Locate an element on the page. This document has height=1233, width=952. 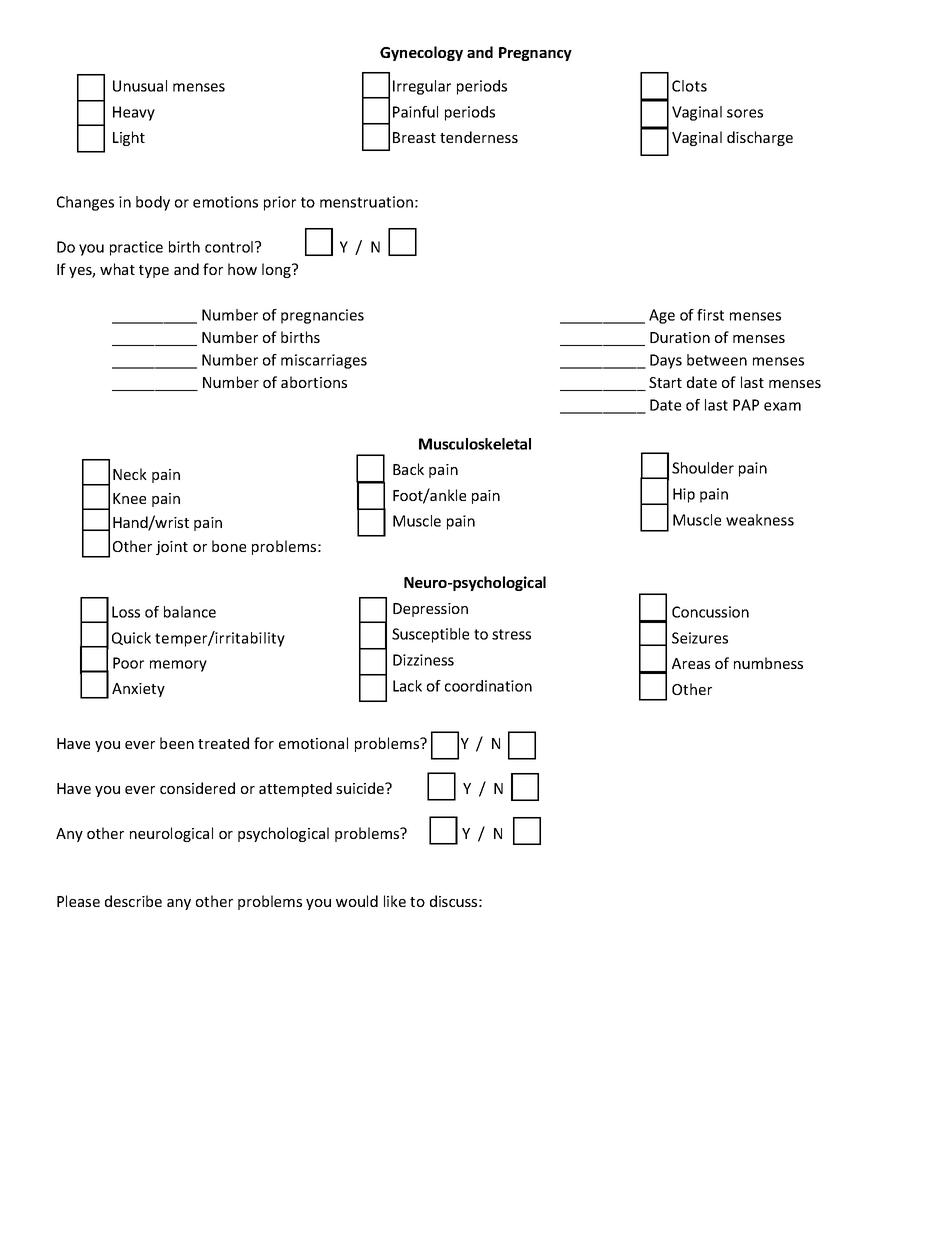
Duration is located at coordinates (680, 337).
